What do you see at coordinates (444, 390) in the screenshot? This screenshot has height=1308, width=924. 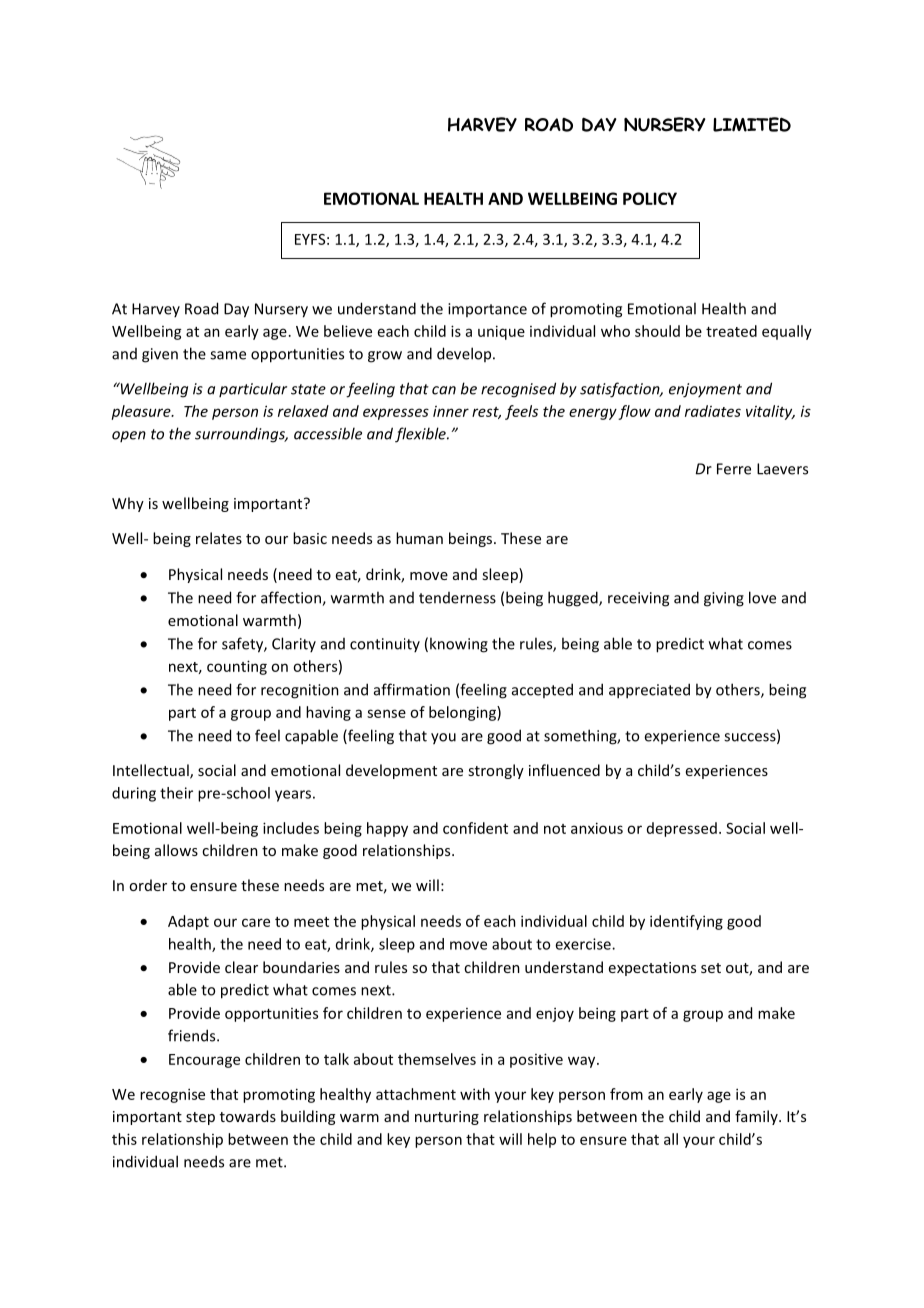 I see `can` at bounding box center [444, 390].
